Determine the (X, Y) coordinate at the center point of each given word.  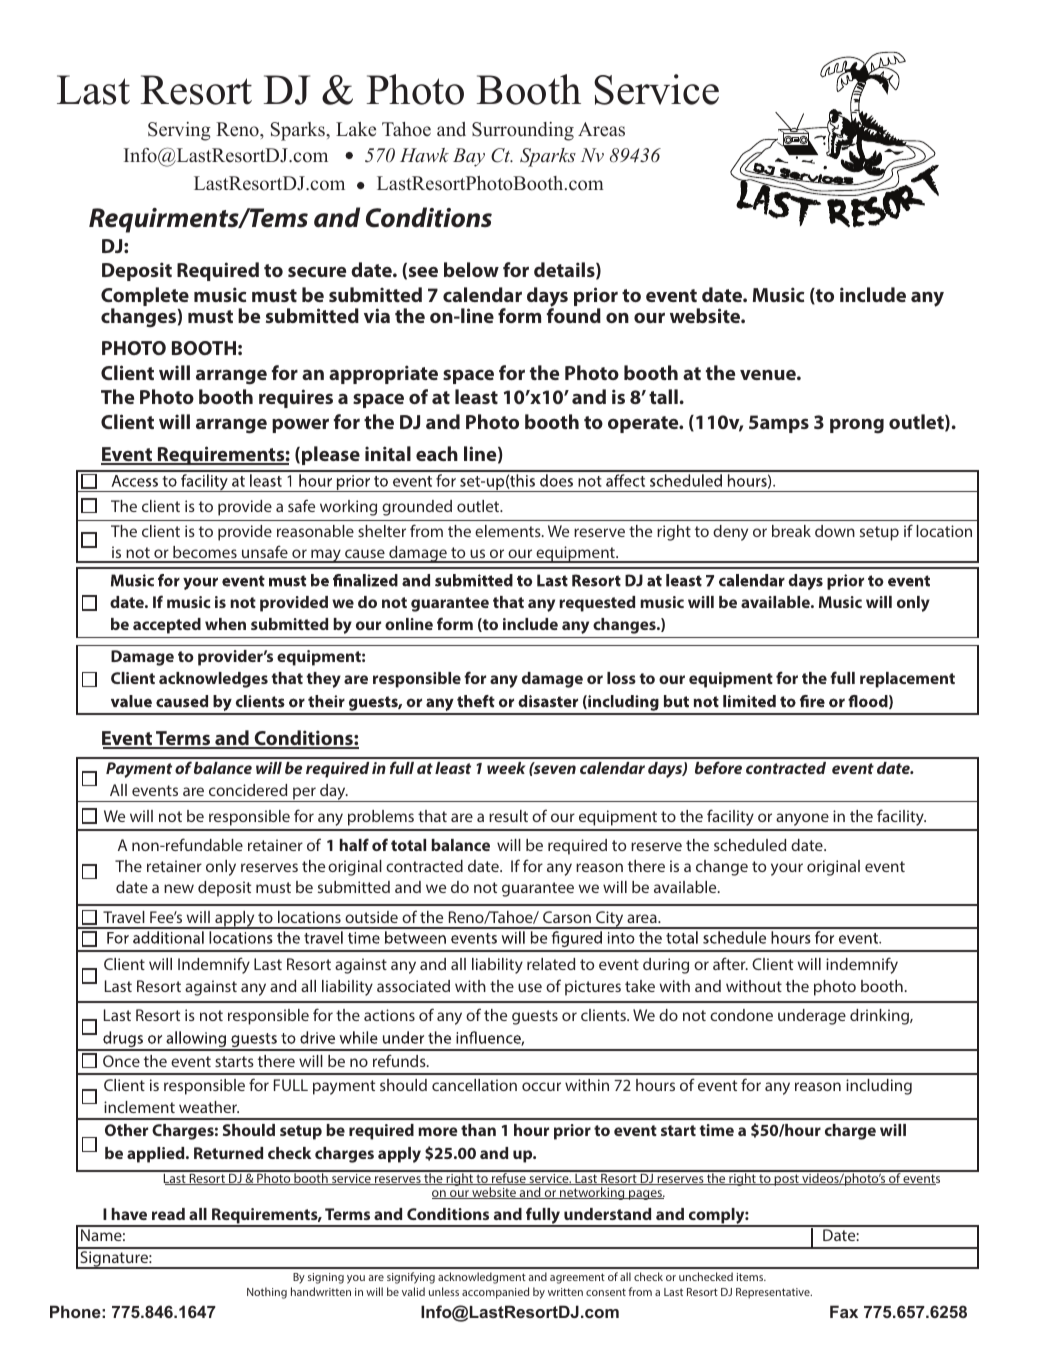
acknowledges (213, 680)
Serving (179, 131)
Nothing (267, 1293)
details (565, 271)
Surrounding (523, 131)
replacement (907, 680)
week (506, 768)
